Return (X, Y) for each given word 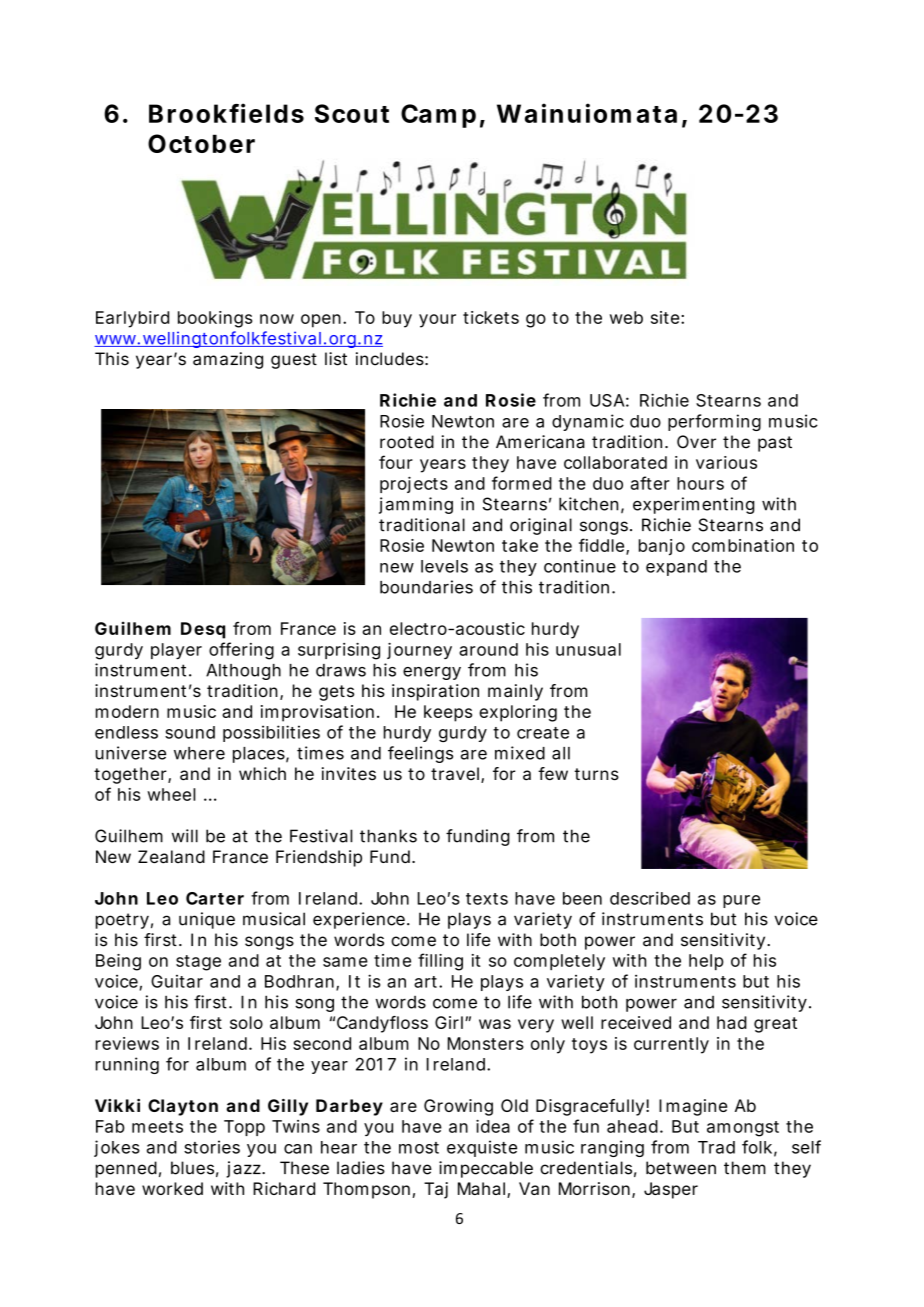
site (665, 317)
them (745, 1168)
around (488, 649)
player (176, 651)
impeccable (486, 1169)
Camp (438, 116)
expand (676, 568)
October (201, 143)
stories (212, 1147)
